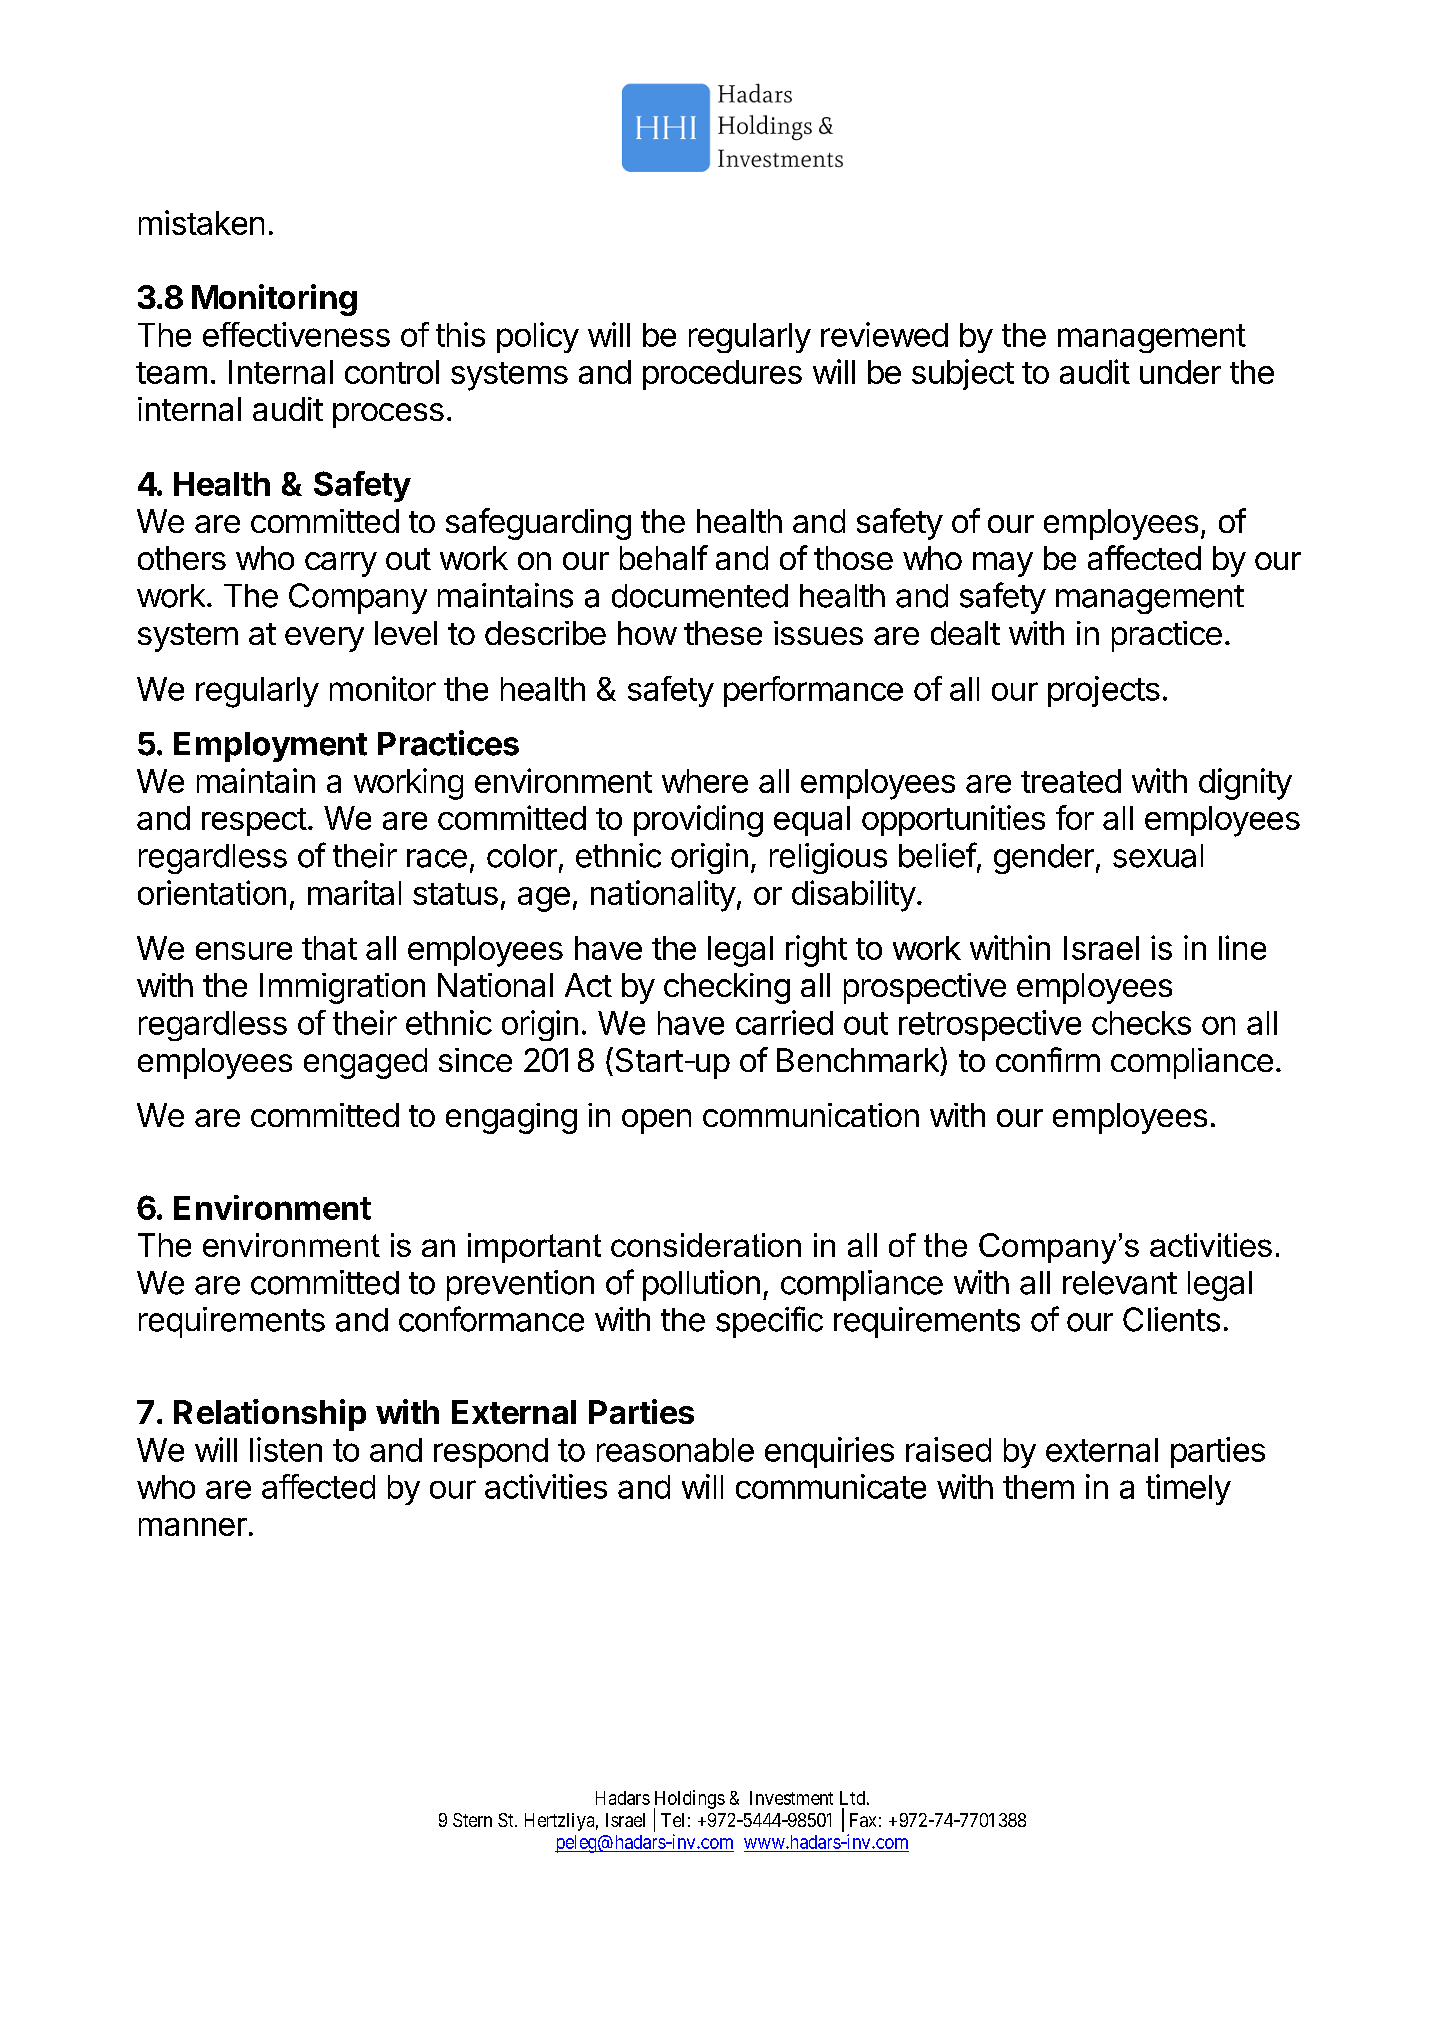 This document has height=2022, width=1430. What do you see at coordinates (1003, 564) in the document?
I see `may` at bounding box center [1003, 564].
